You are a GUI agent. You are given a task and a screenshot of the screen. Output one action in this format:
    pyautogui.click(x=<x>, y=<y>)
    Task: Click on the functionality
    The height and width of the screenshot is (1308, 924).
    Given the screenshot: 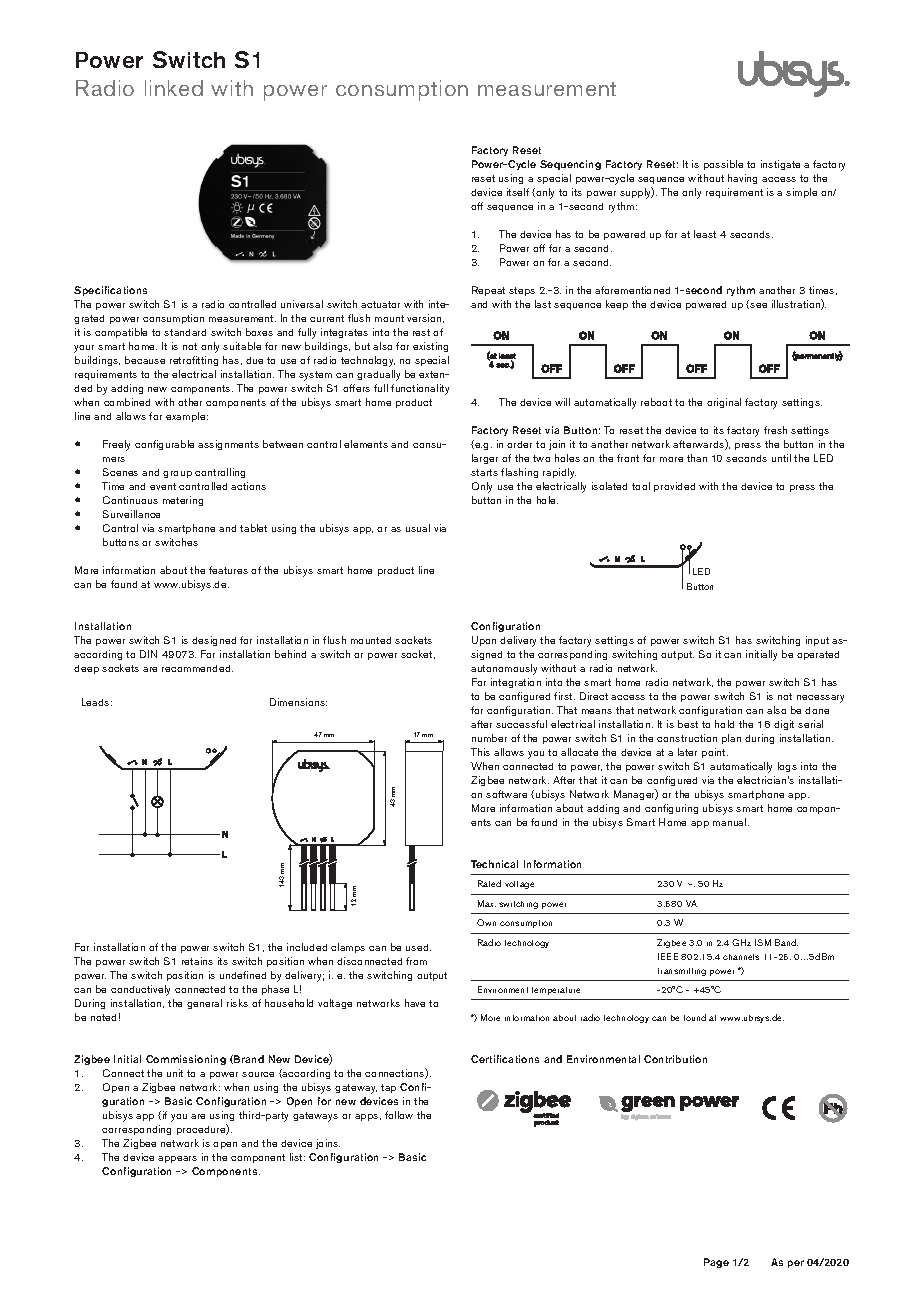 What is the action you would take?
    pyautogui.click(x=420, y=389)
